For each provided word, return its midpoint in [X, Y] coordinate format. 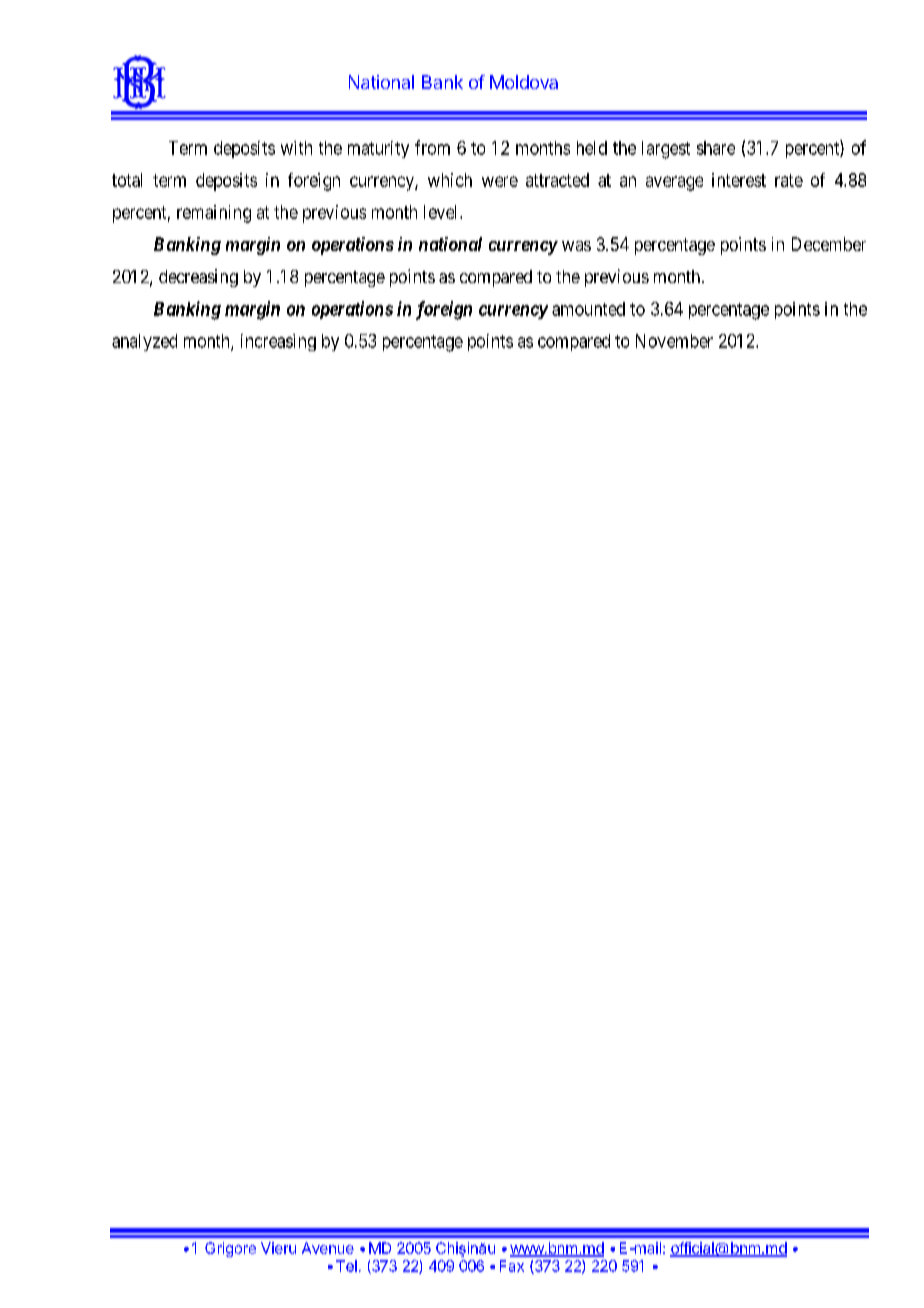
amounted [588, 309]
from [432, 147]
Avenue [328, 1248]
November [674, 341]
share [716, 148]
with [296, 148]
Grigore [230, 1249]
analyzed [144, 342]
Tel [346, 1266]
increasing [278, 342]
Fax [512, 1266]
